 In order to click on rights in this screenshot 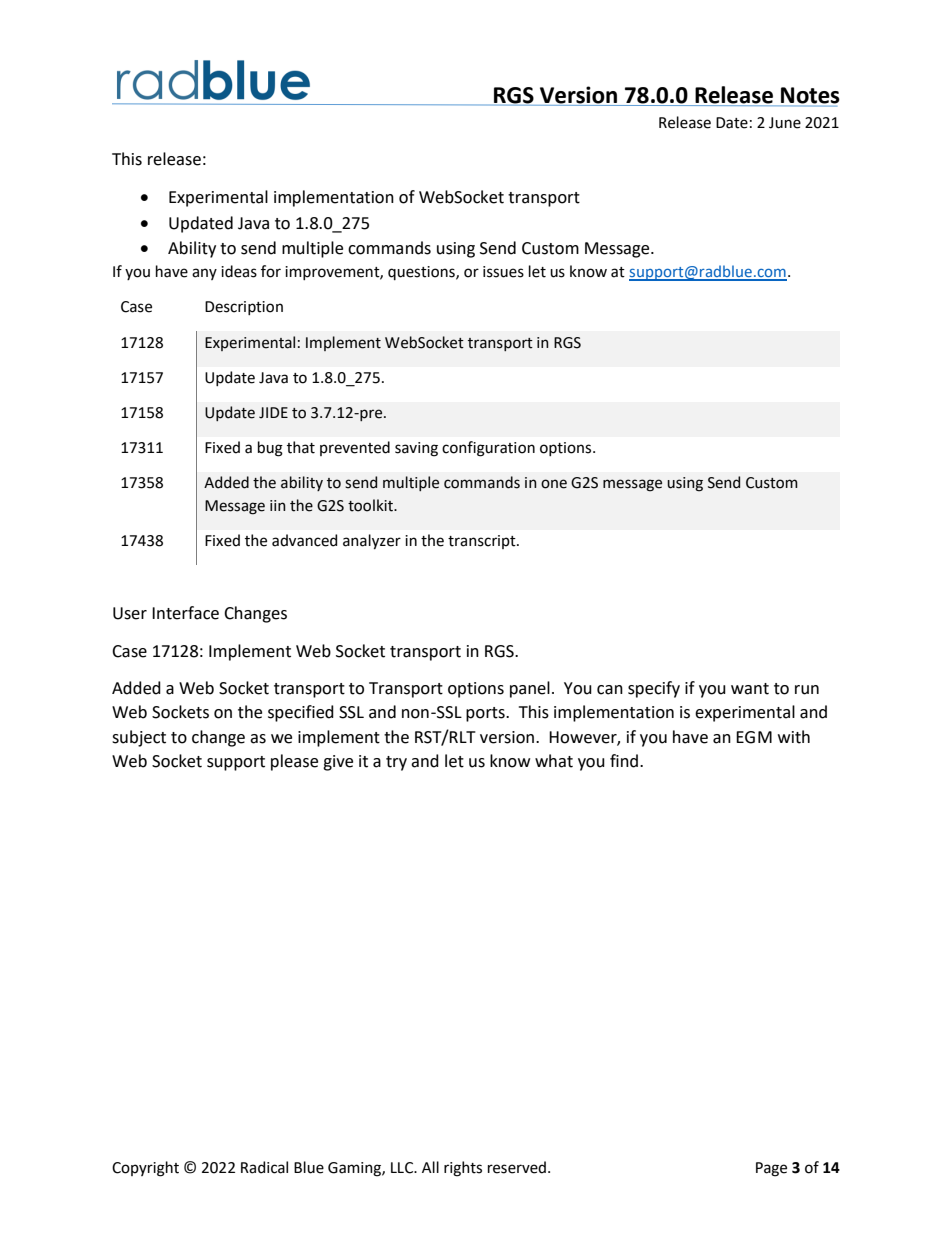, I will do `click(463, 1169)`.
